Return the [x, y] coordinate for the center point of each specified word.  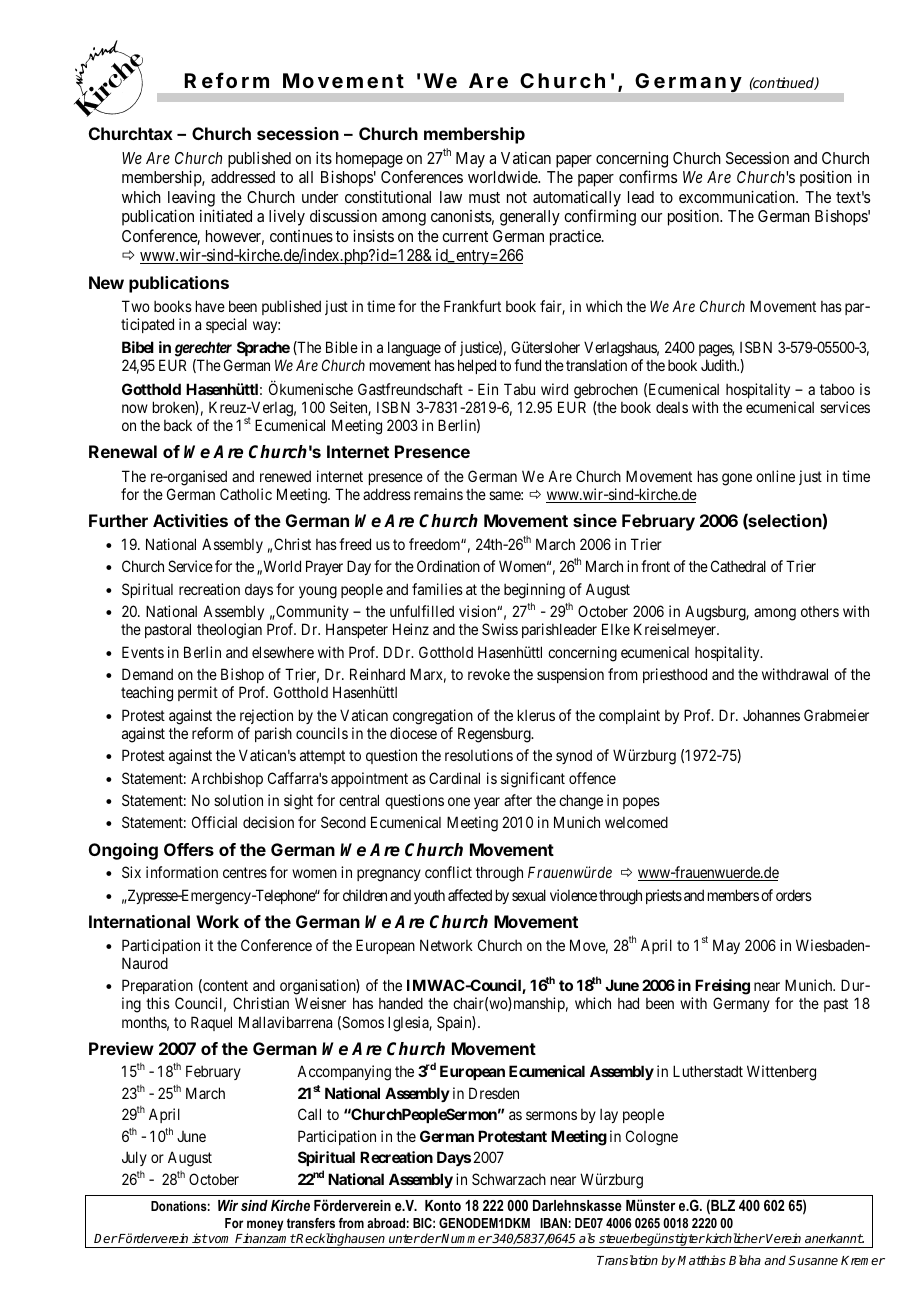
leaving [191, 199]
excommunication [738, 196]
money [265, 1227]
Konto [443, 1205]
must [484, 197]
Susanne [813, 1260]
